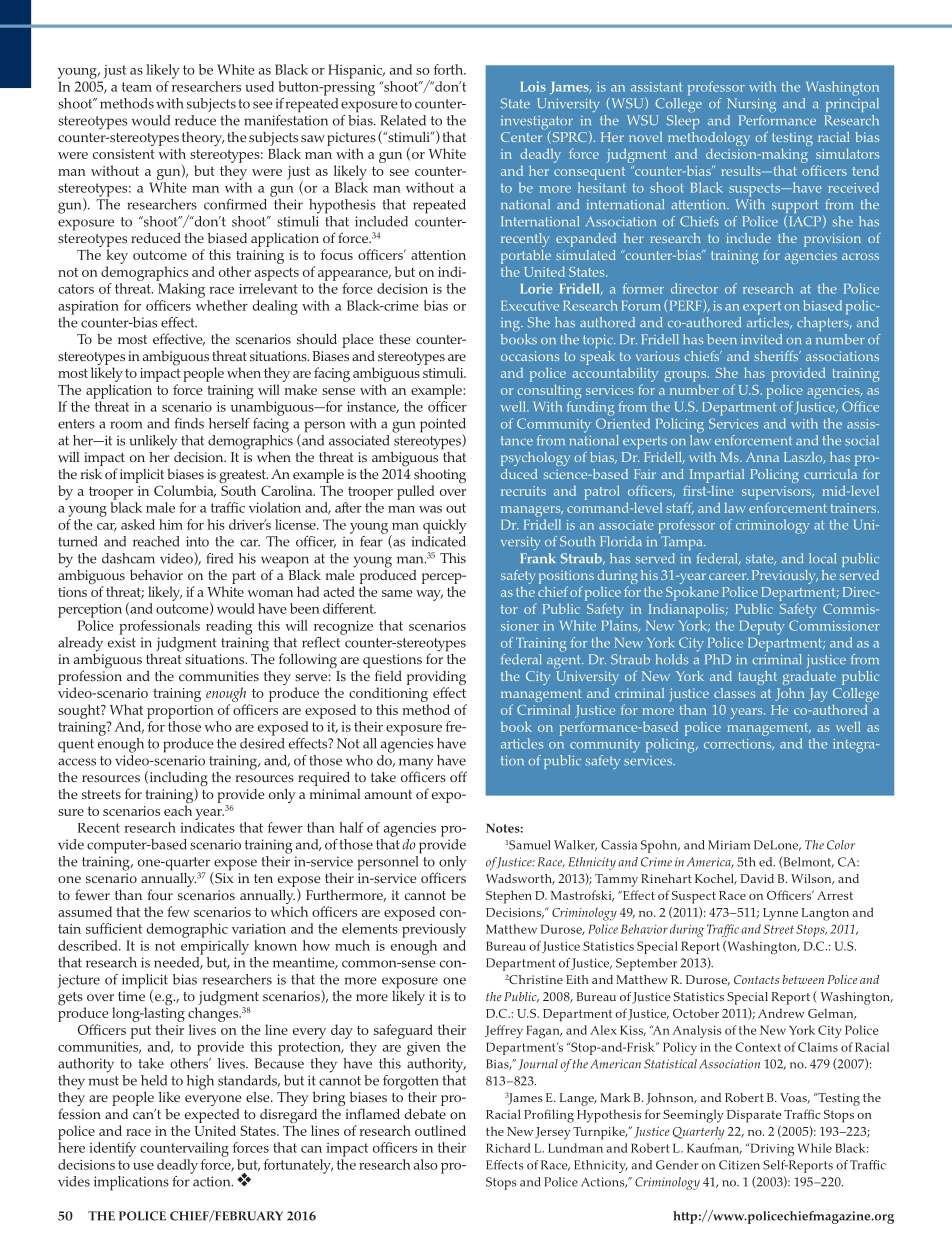 The height and width of the screenshot is (1256, 952). I want to click on Anna, so click(762, 457).
